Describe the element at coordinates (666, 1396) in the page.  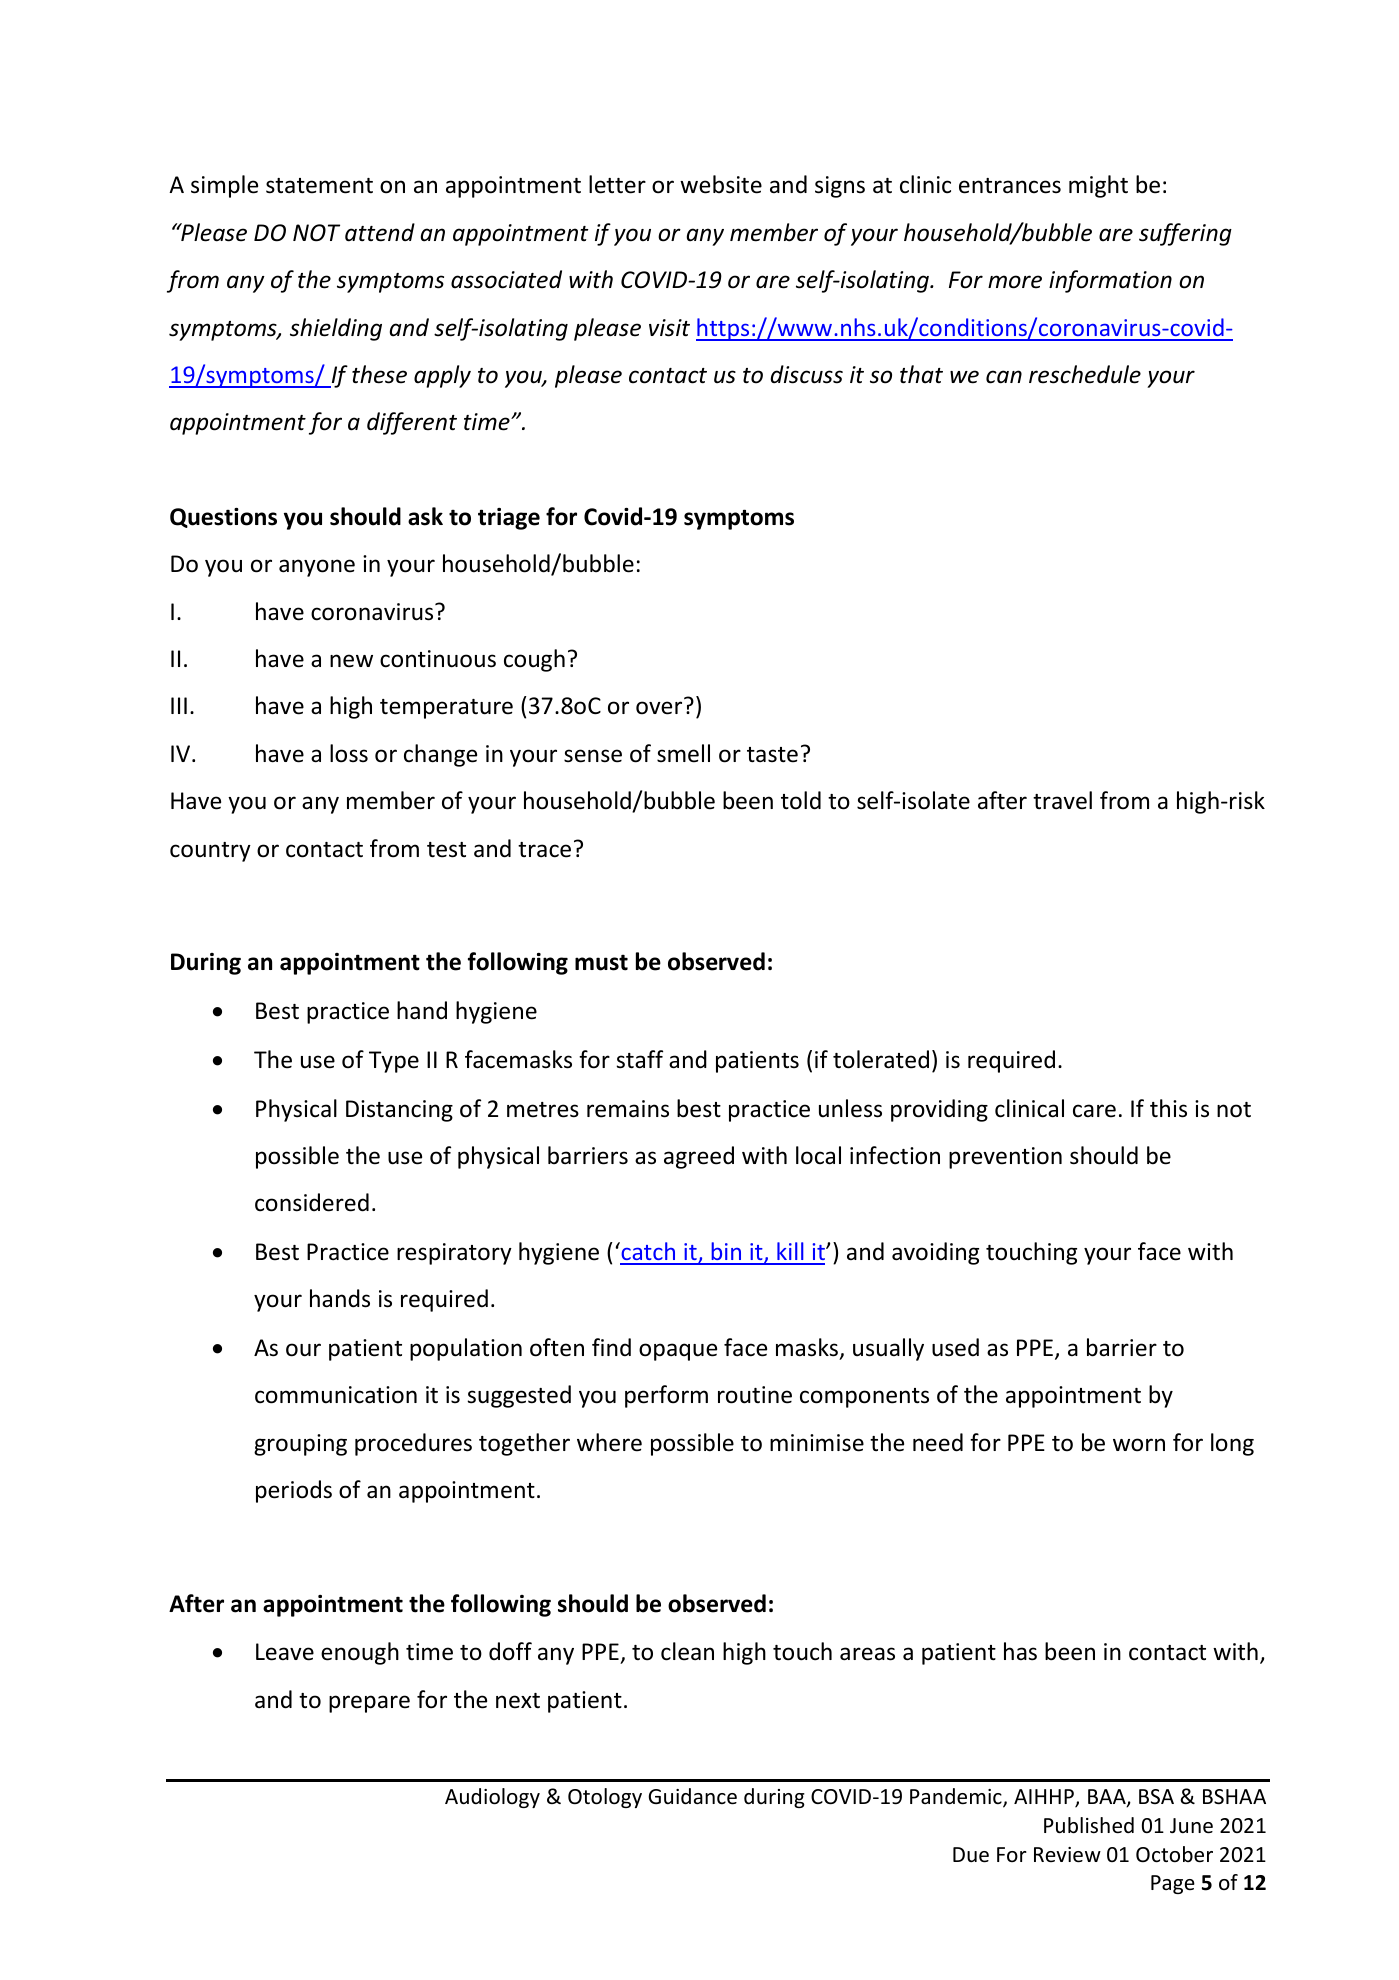
I see `perform` at that location.
